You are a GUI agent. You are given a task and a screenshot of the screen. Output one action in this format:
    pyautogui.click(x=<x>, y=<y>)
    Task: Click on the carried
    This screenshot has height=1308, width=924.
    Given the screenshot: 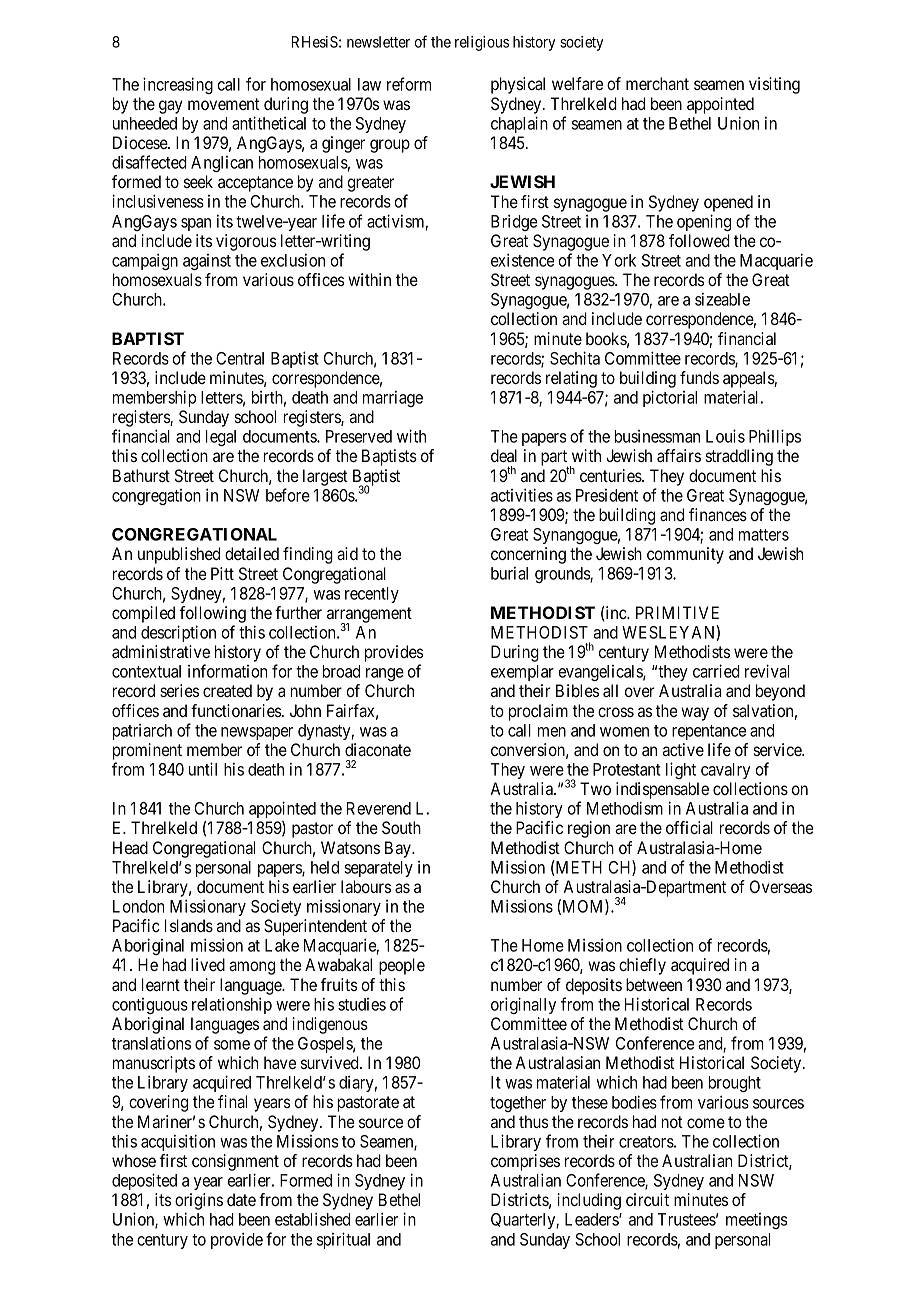 What is the action you would take?
    pyautogui.click(x=716, y=671)
